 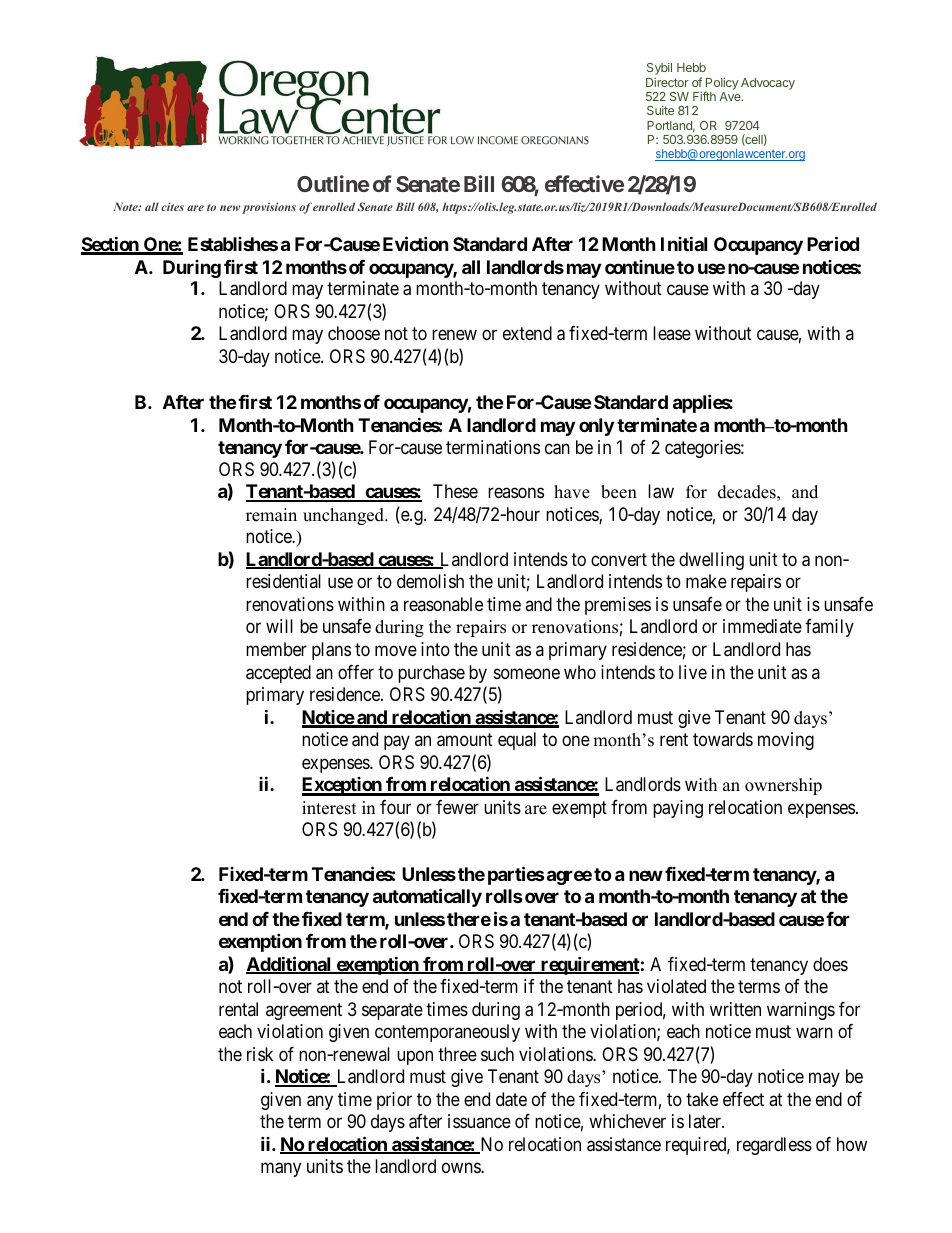 What do you see at coordinates (660, 110) in the image?
I see `Suite` at bounding box center [660, 110].
